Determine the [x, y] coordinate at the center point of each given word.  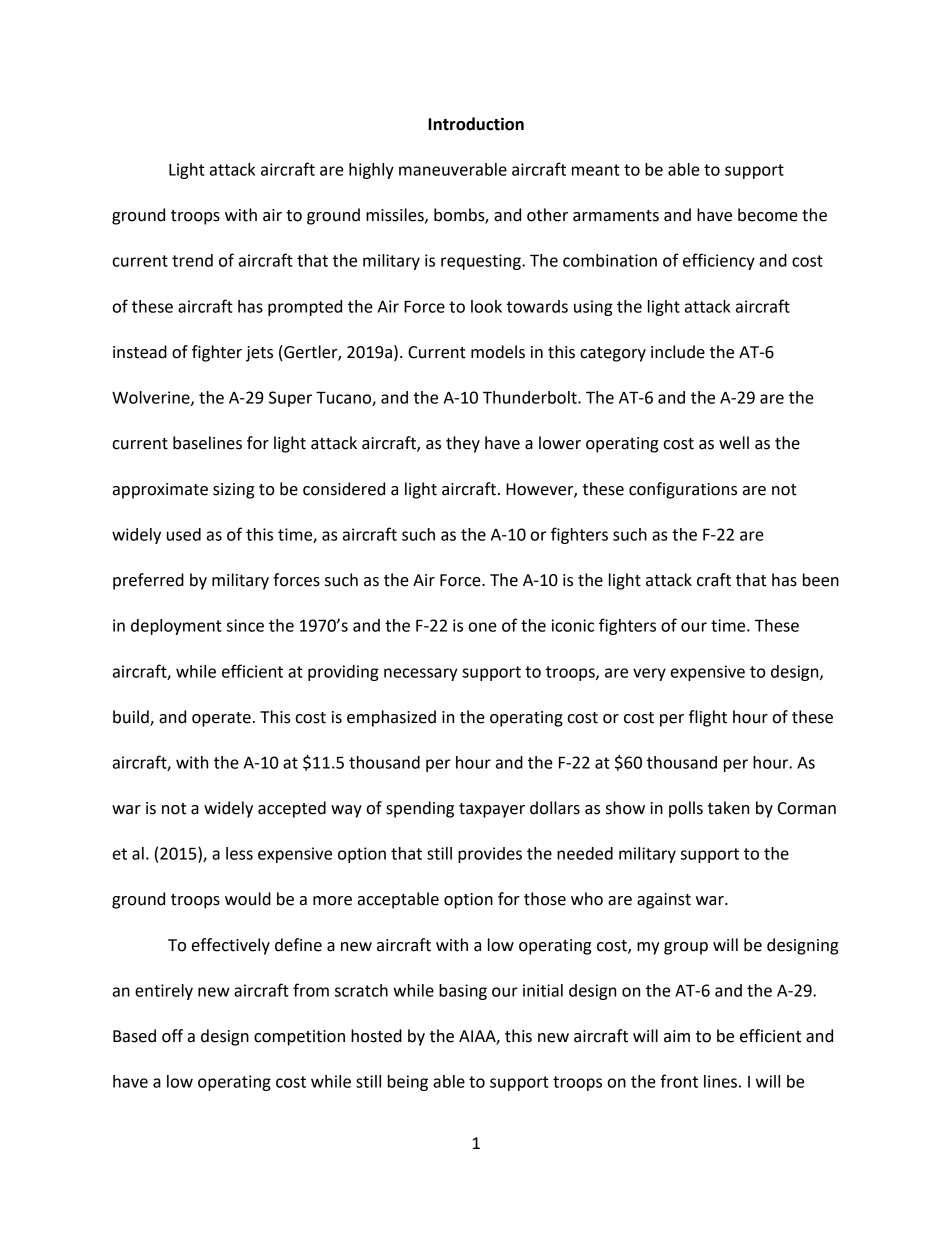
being [408, 1083]
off [172, 1036]
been [821, 580]
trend [192, 260]
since [245, 625]
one [483, 627]
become [768, 215]
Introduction [476, 124]
